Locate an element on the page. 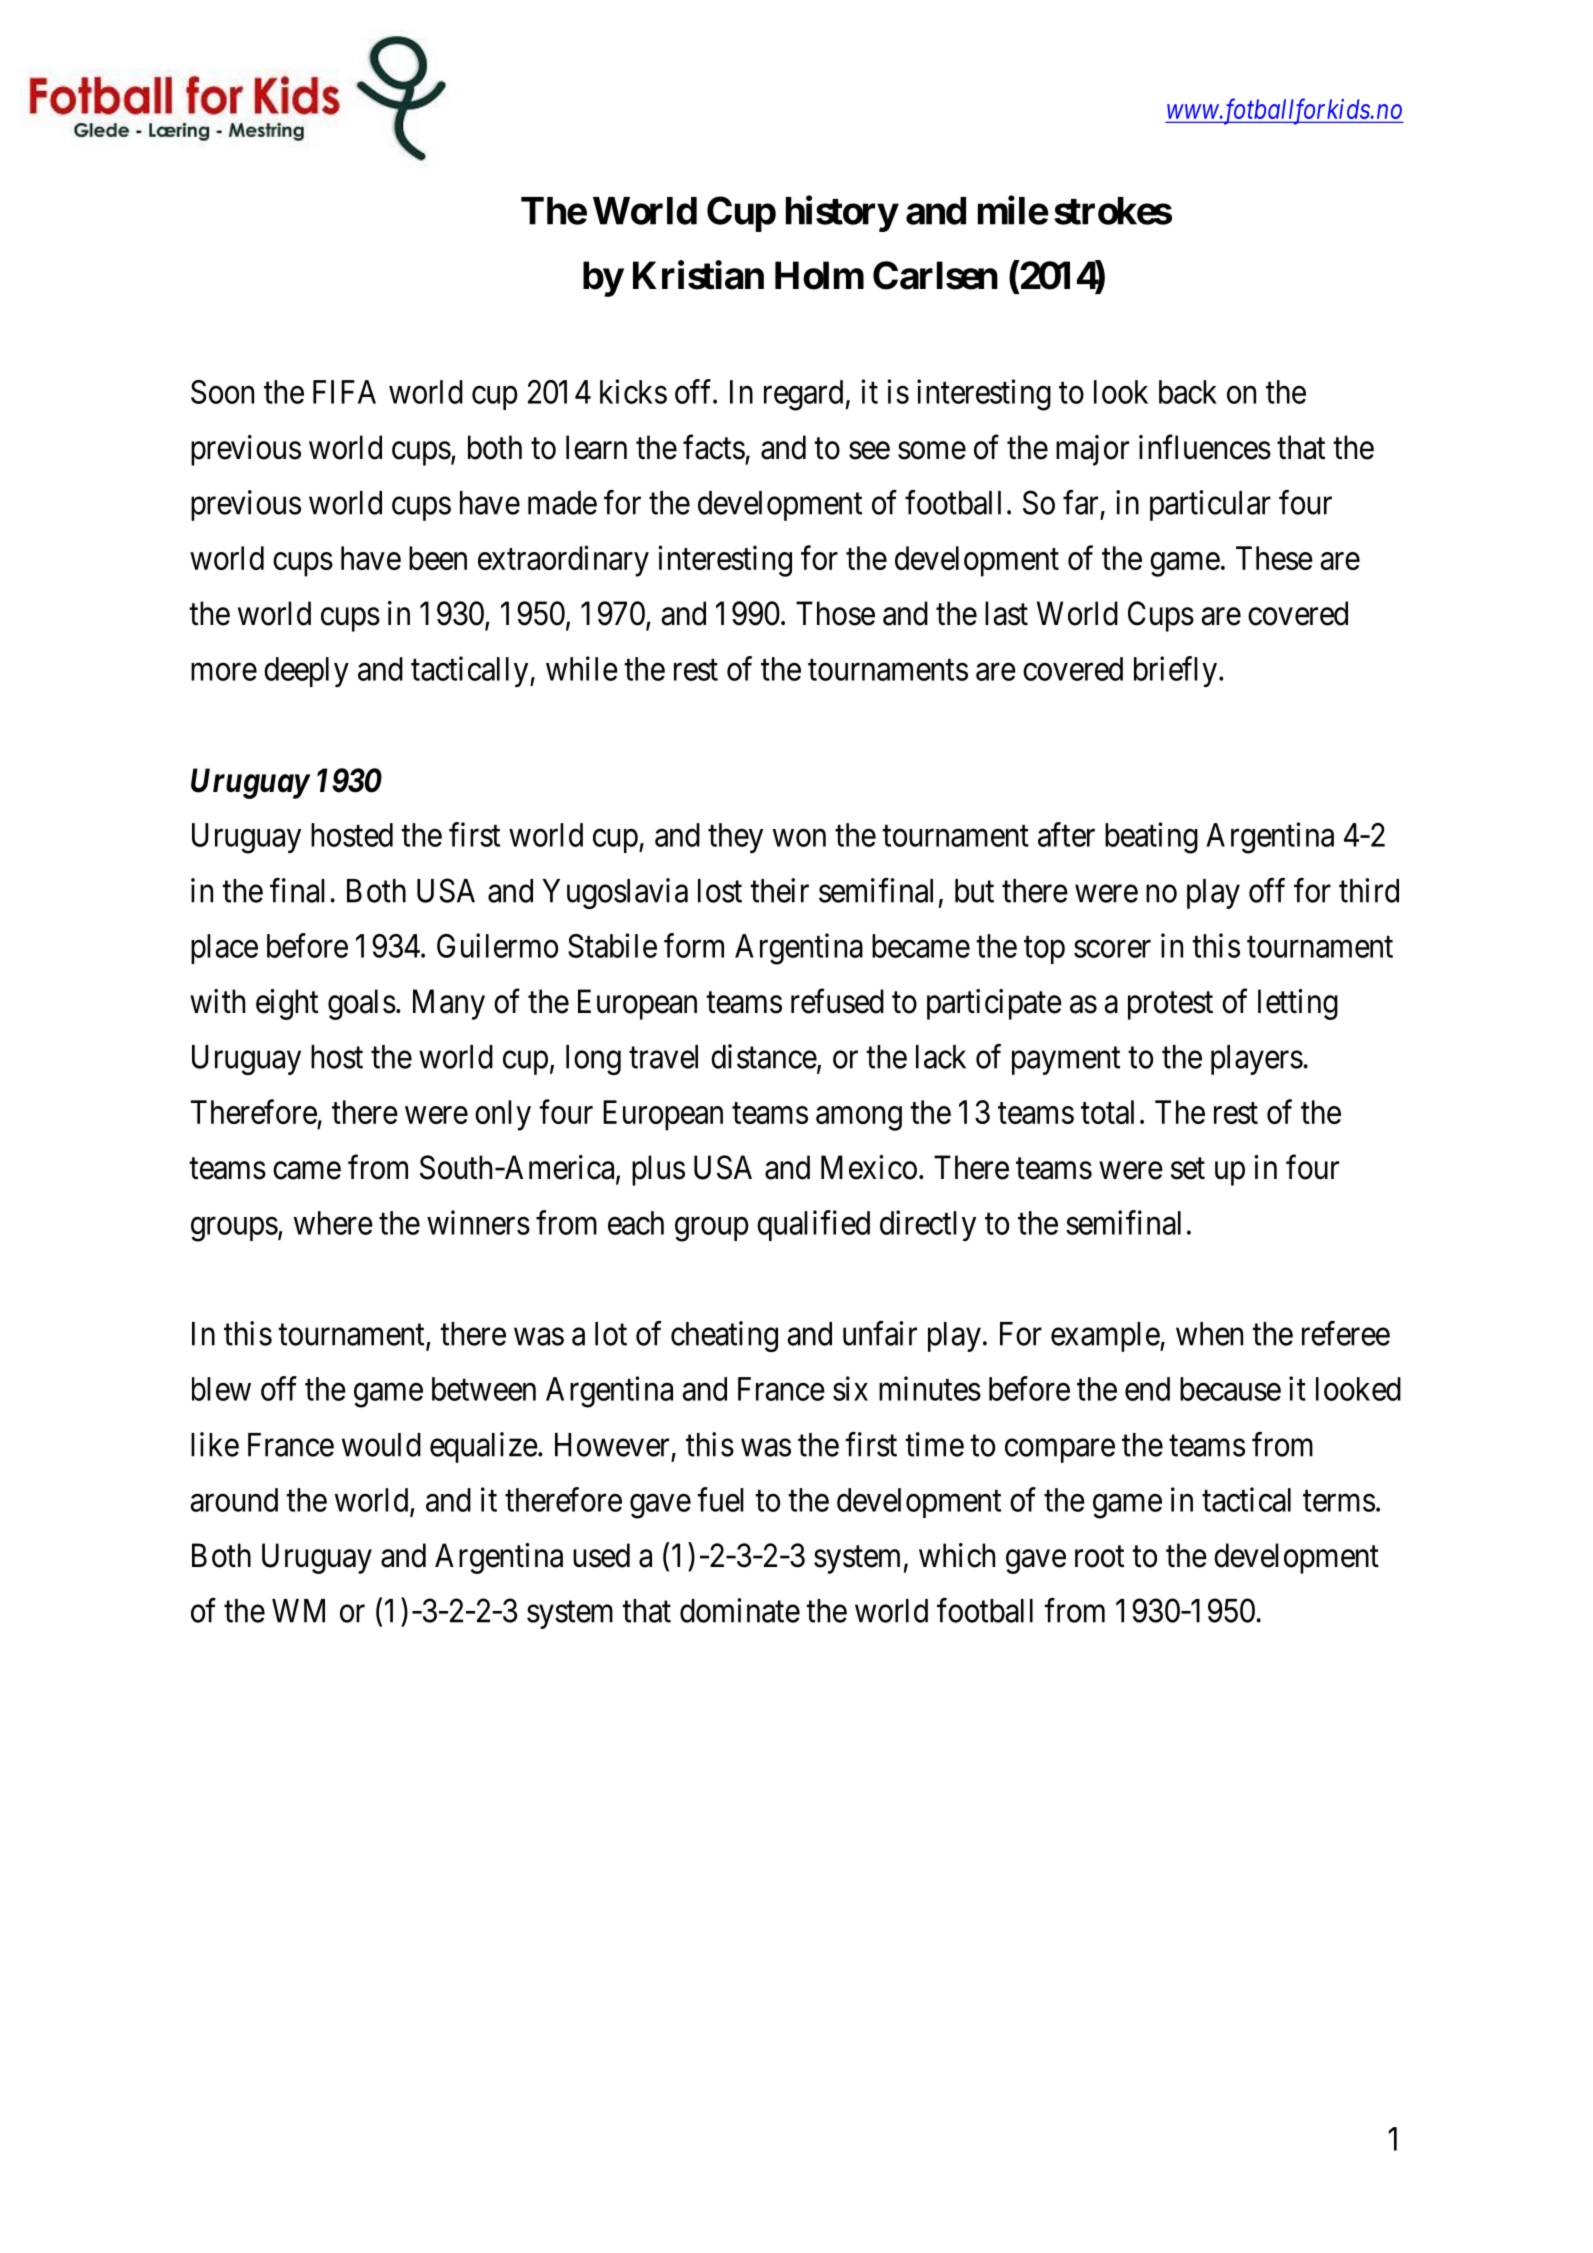  fuel is located at coordinates (720, 1499).
